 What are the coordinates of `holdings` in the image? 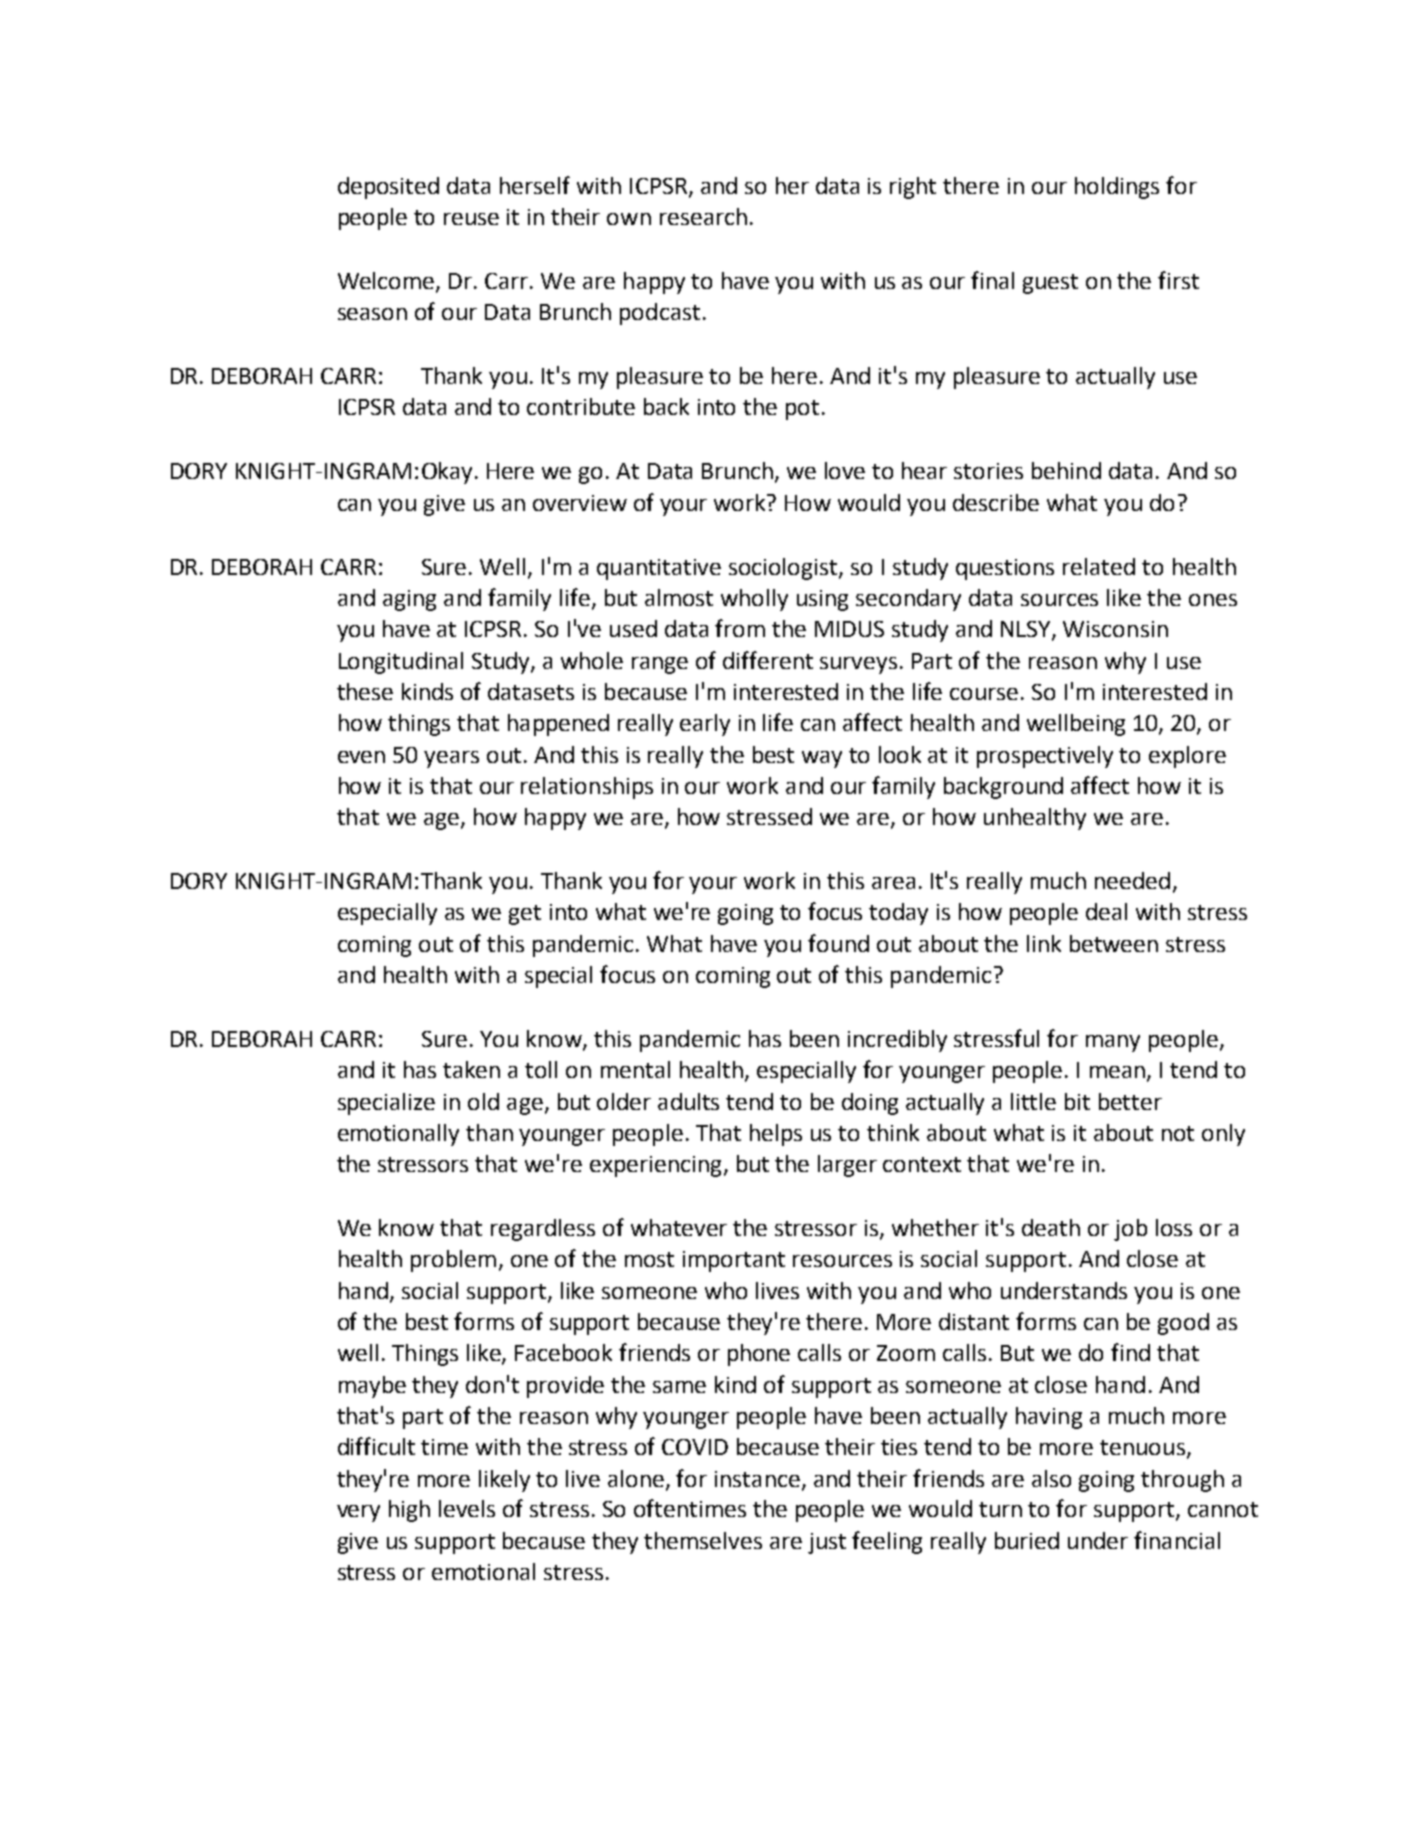 It's located at (1117, 188).
